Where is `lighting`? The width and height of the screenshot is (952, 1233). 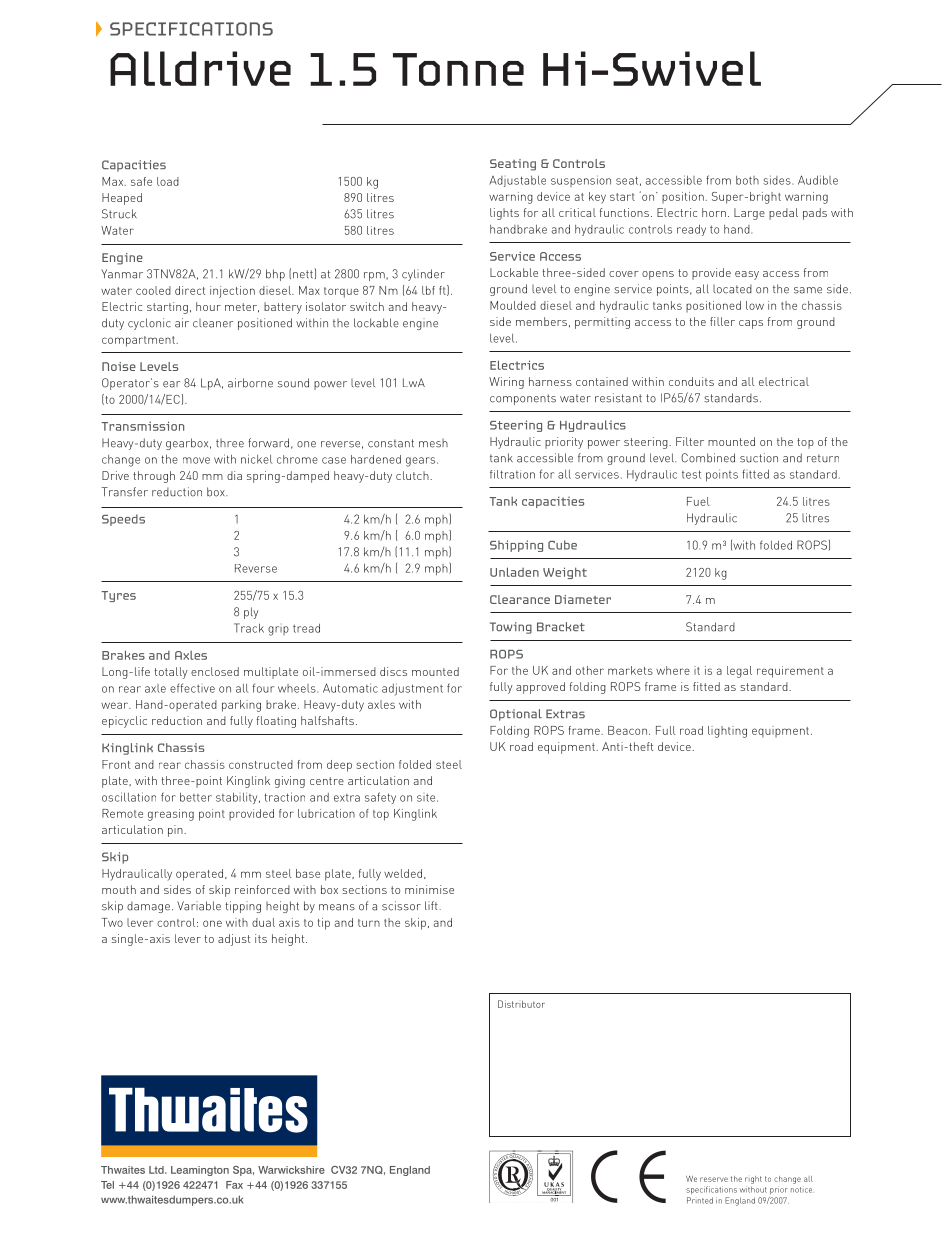 lighting is located at coordinates (727, 732).
